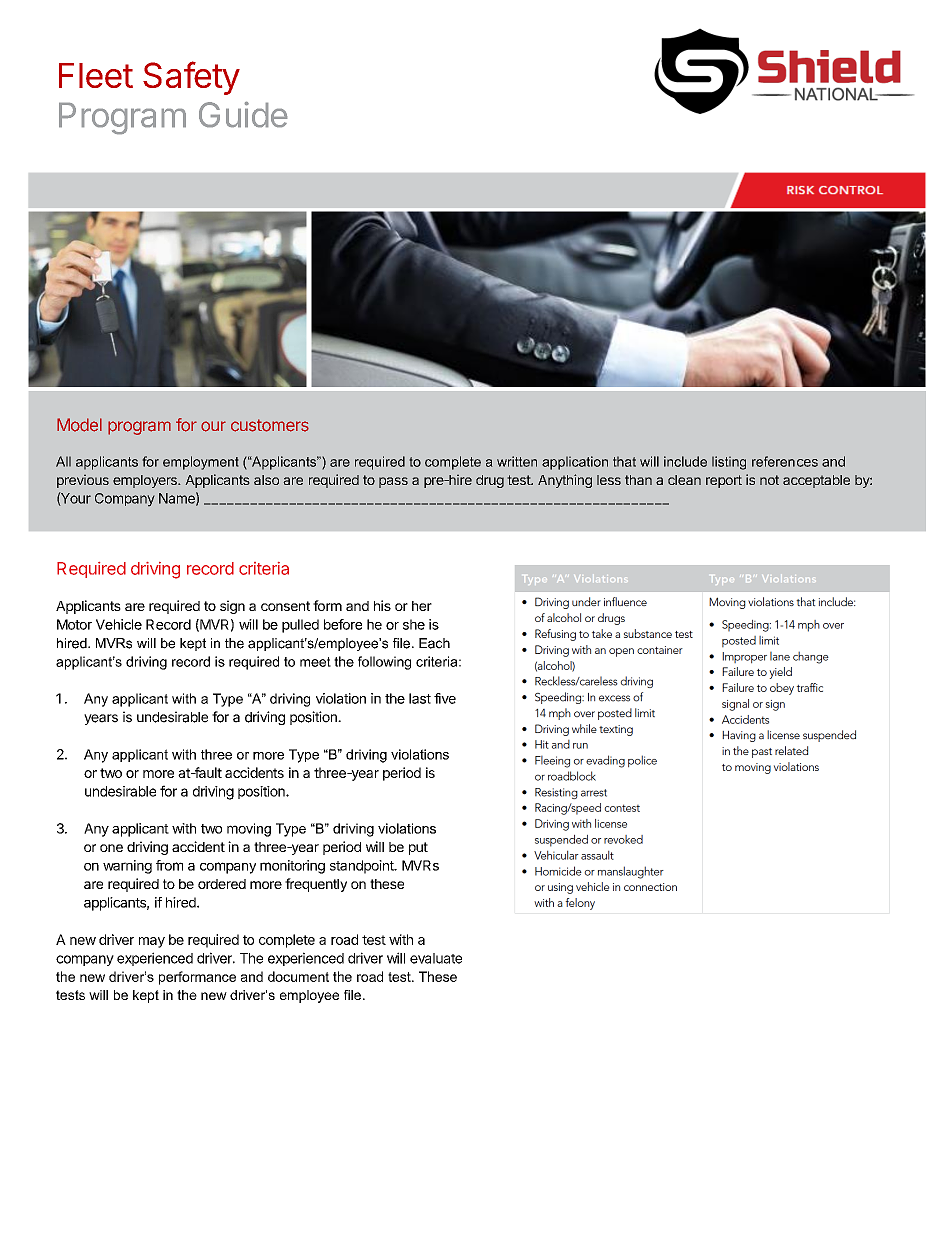 This screenshot has height=1233, width=952. Describe the element at coordinates (685, 461) in the screenshot. I see `include` at that location.
